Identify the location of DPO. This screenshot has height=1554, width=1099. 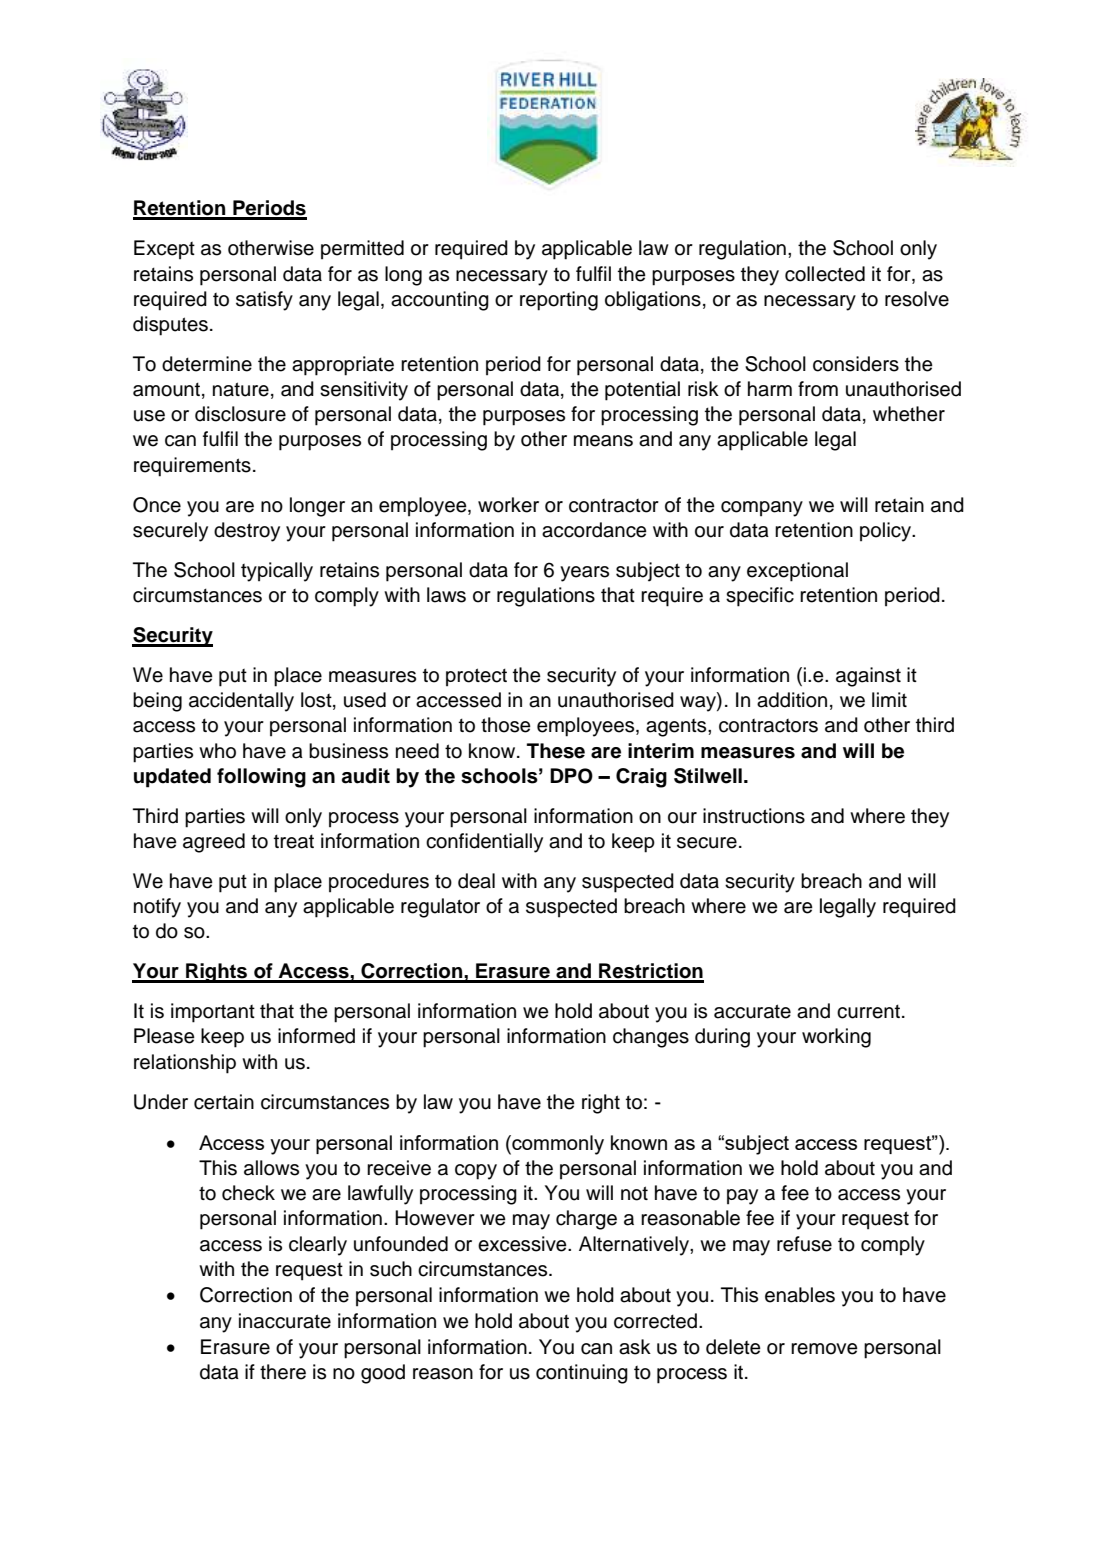
(571, 776).
